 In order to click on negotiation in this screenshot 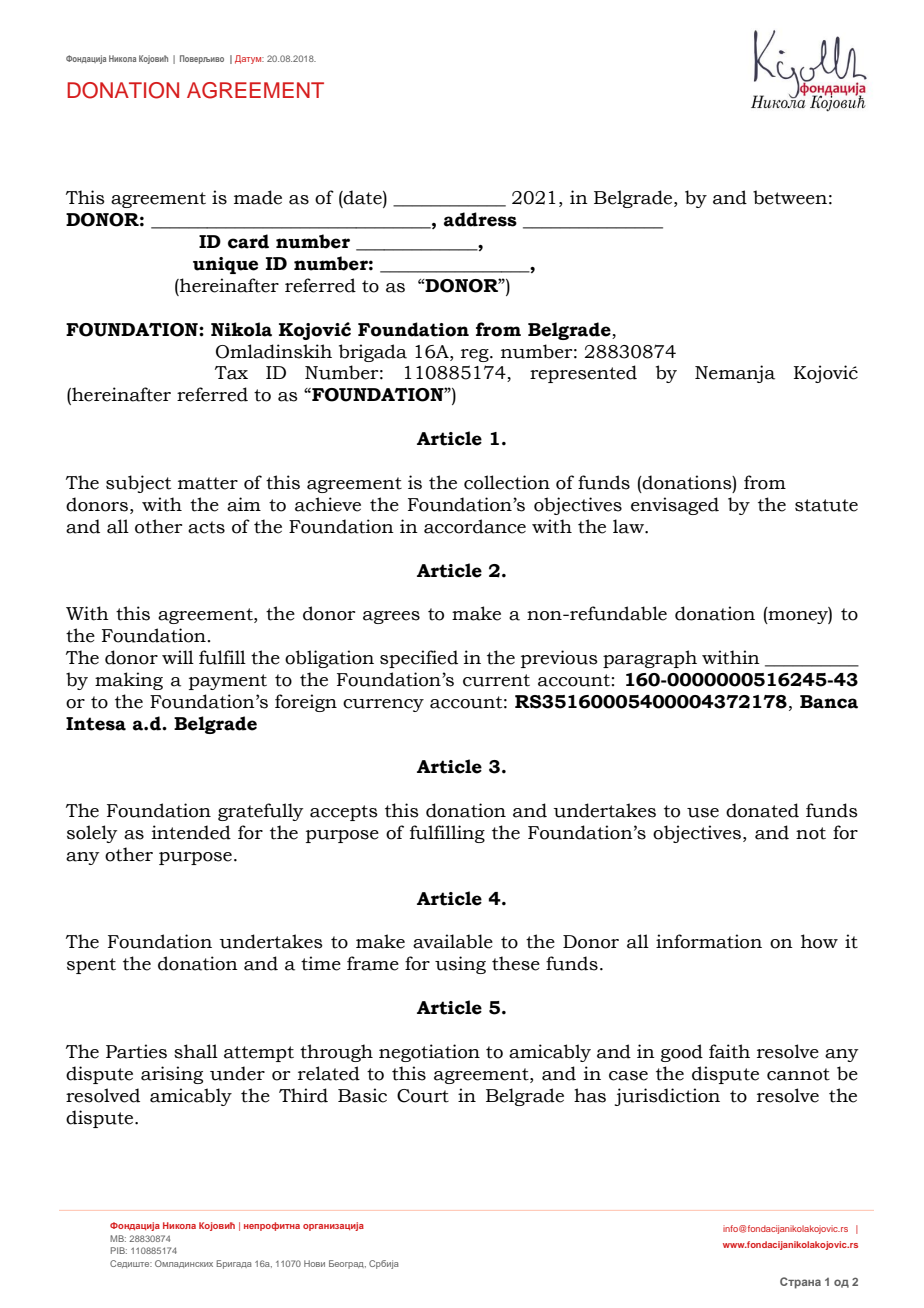, I will do `click(429, 1053)`.
